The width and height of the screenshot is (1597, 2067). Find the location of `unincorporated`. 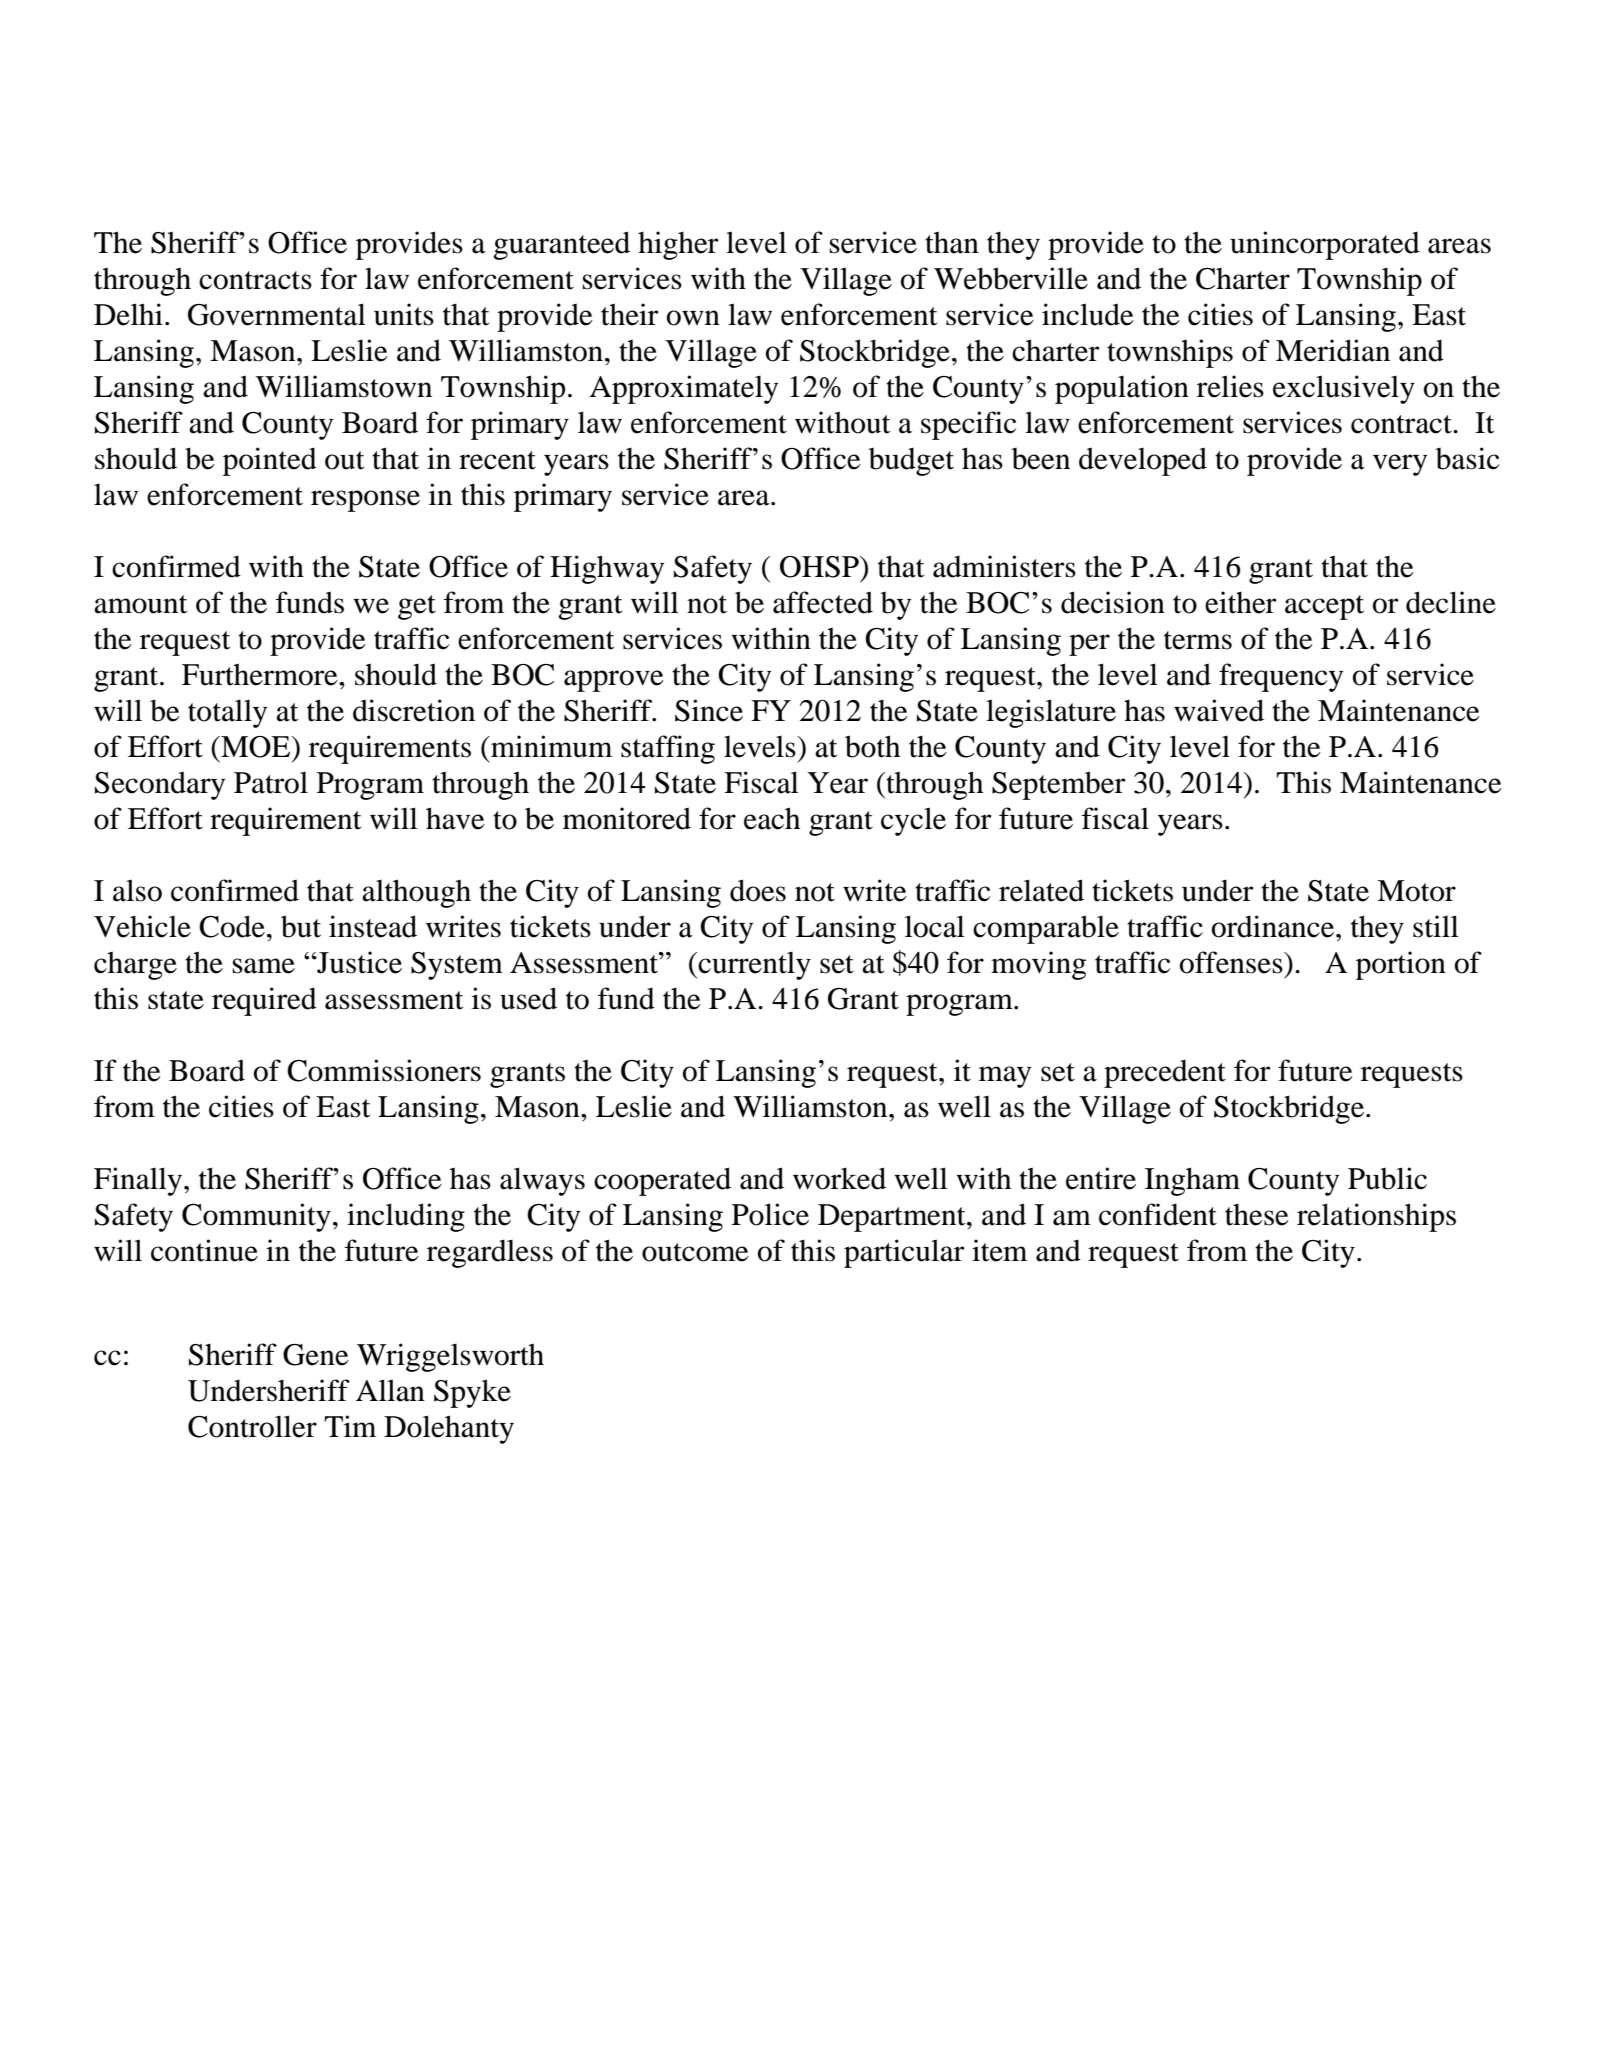

unincorporated is located at coordinates (1325, 245).
